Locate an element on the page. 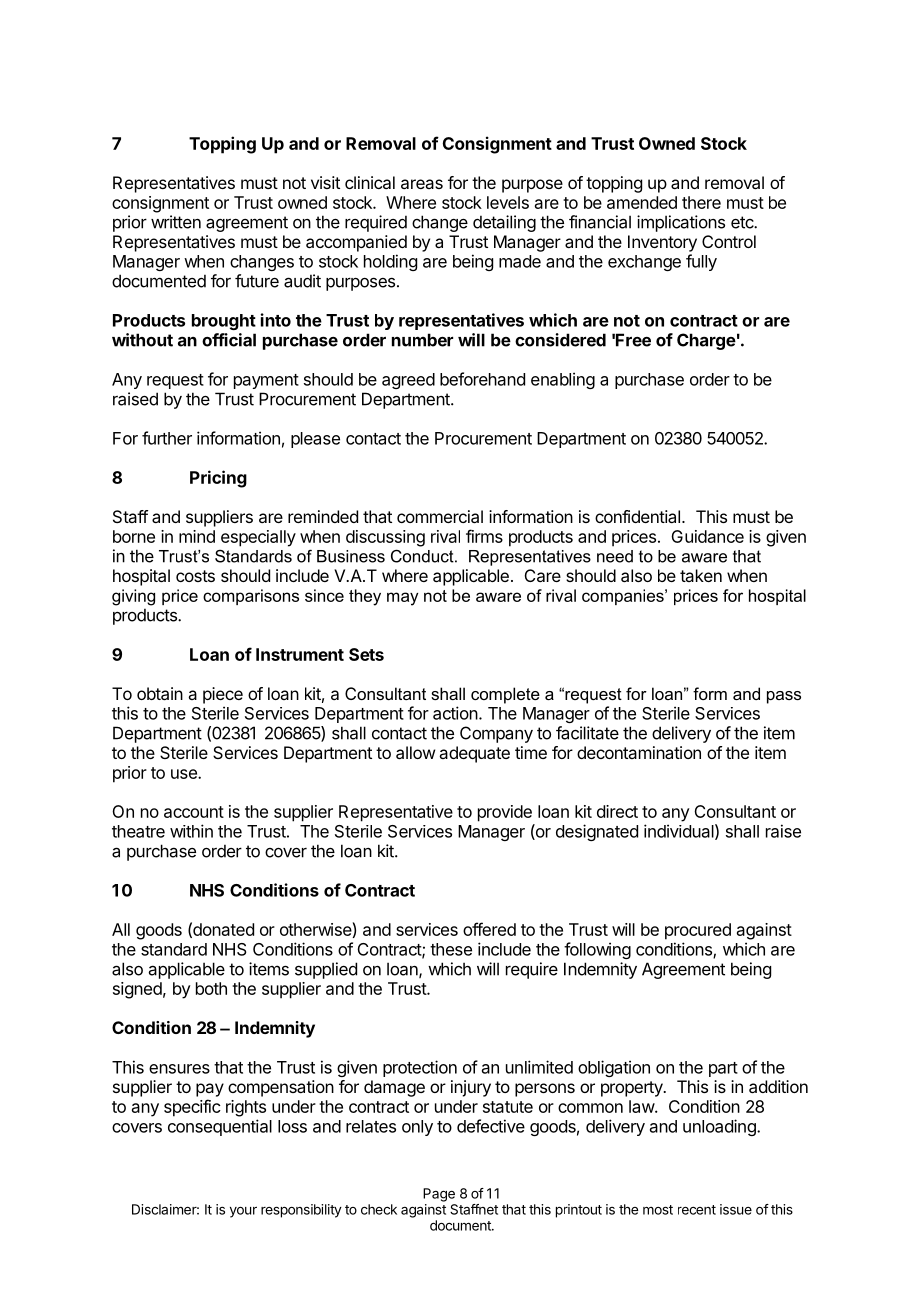 This image has height=1308, width=924. Guidance is located at coordinates (707, 536).
